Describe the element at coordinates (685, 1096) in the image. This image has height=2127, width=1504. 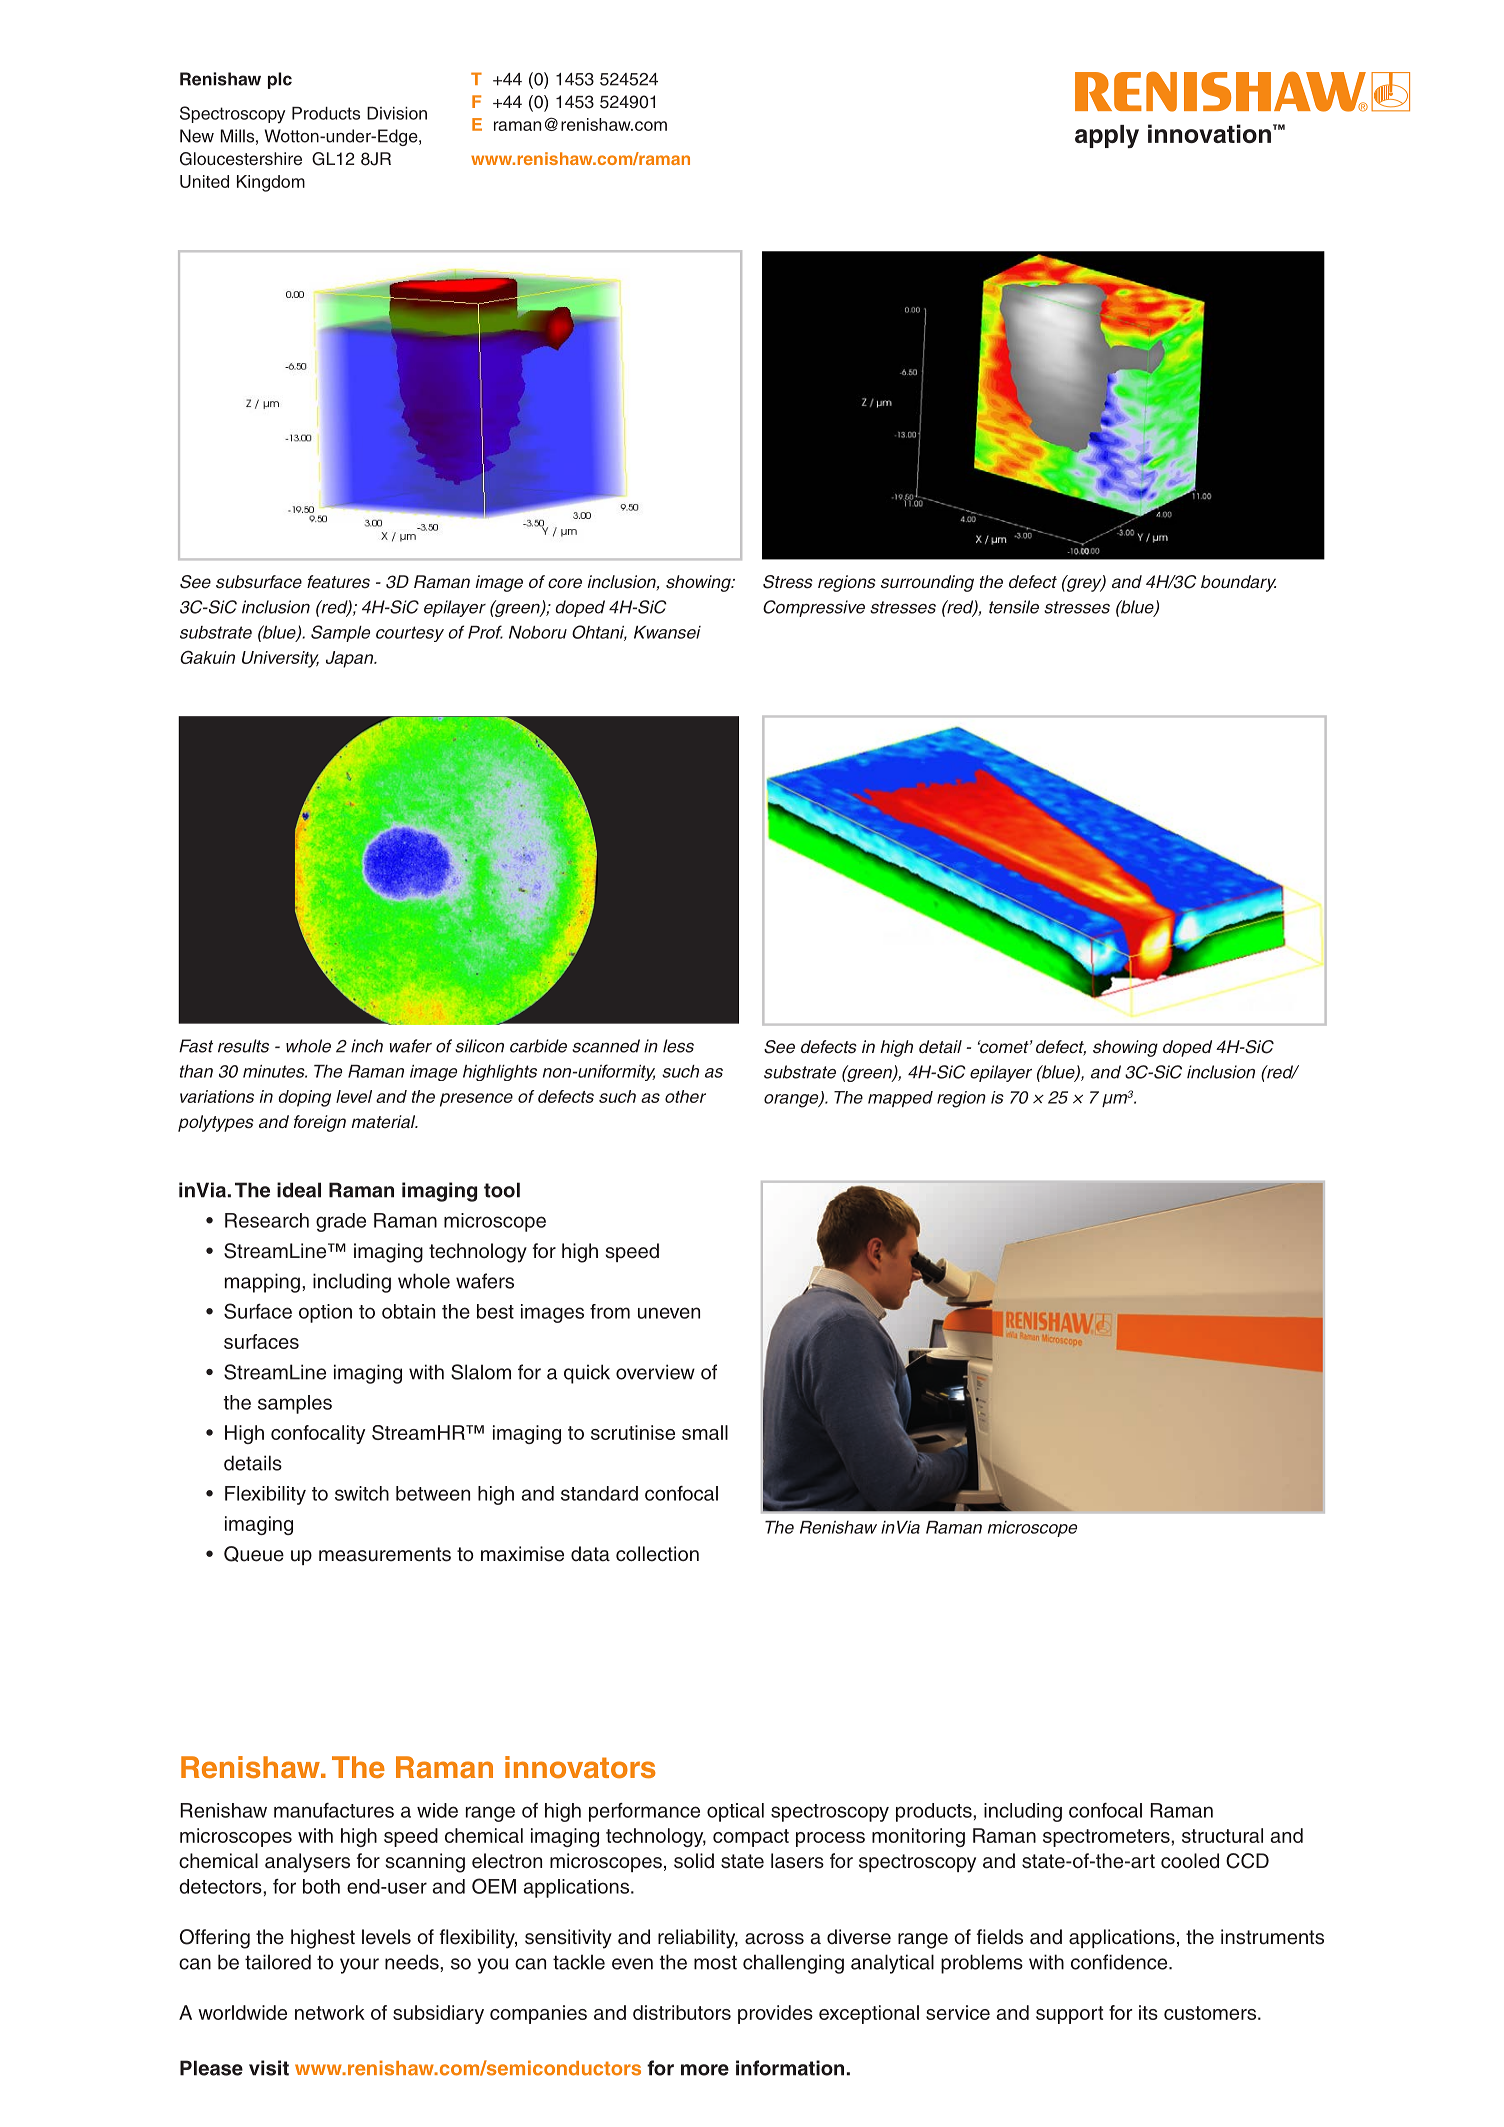
I see `other` at that location.
